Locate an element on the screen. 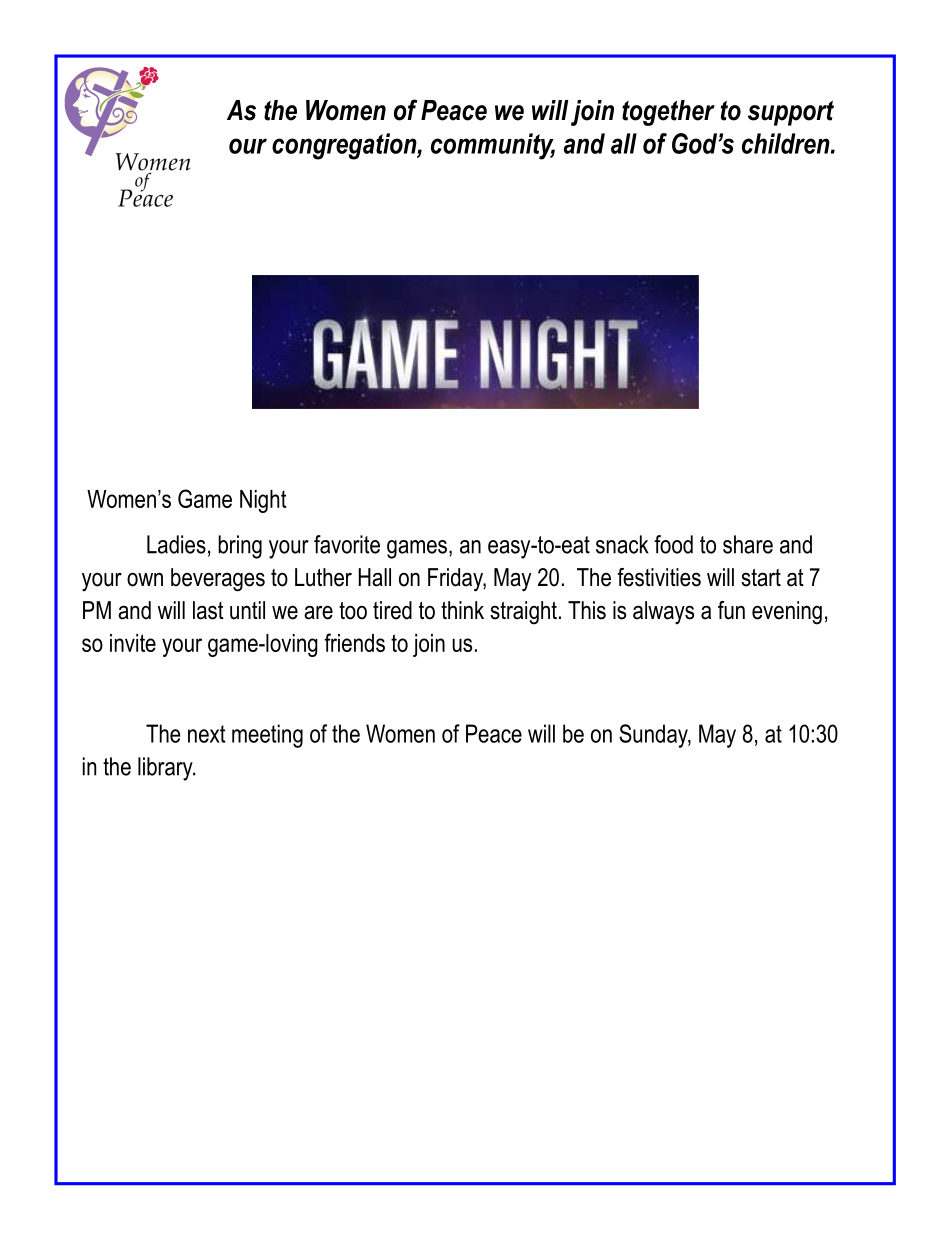  support is located at coordinates (791, 113).
